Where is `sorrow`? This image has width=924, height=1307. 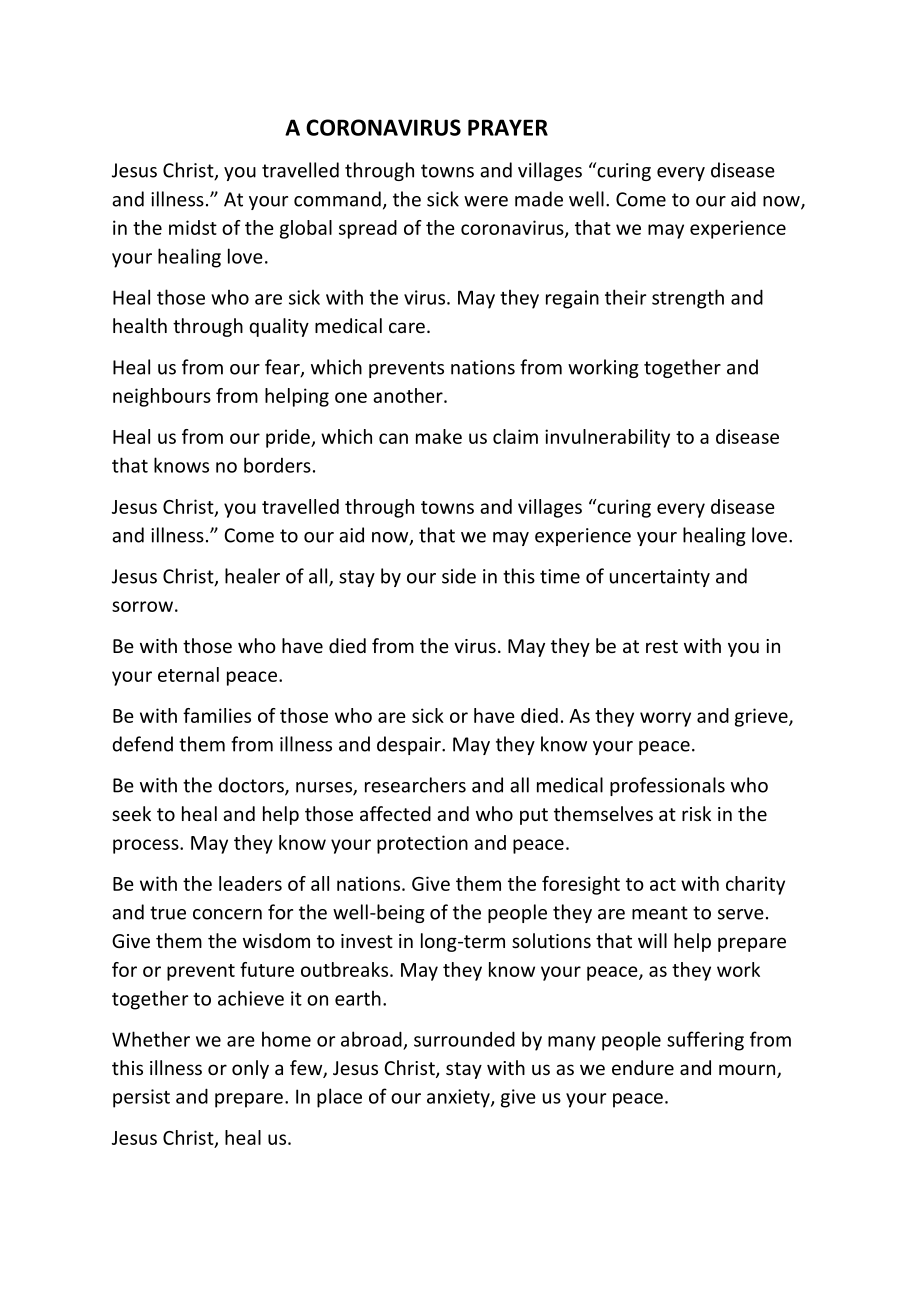
sorrow is located at coordinates (142, 606).
